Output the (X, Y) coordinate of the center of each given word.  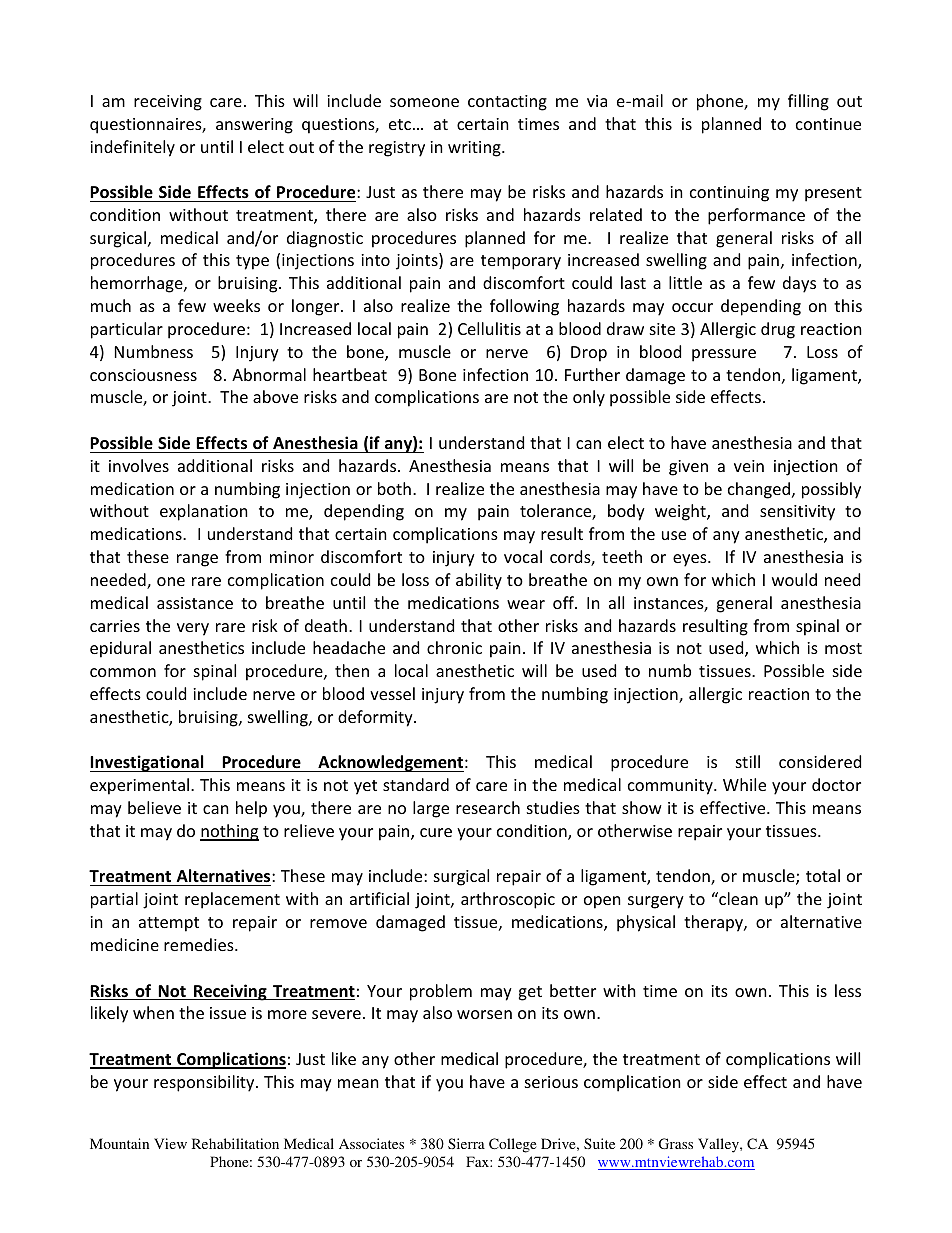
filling (808, 102)
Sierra (466, 1143)
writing (475, 149)
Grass (676, 1143)
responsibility (205, 1083)
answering (254, 126)
